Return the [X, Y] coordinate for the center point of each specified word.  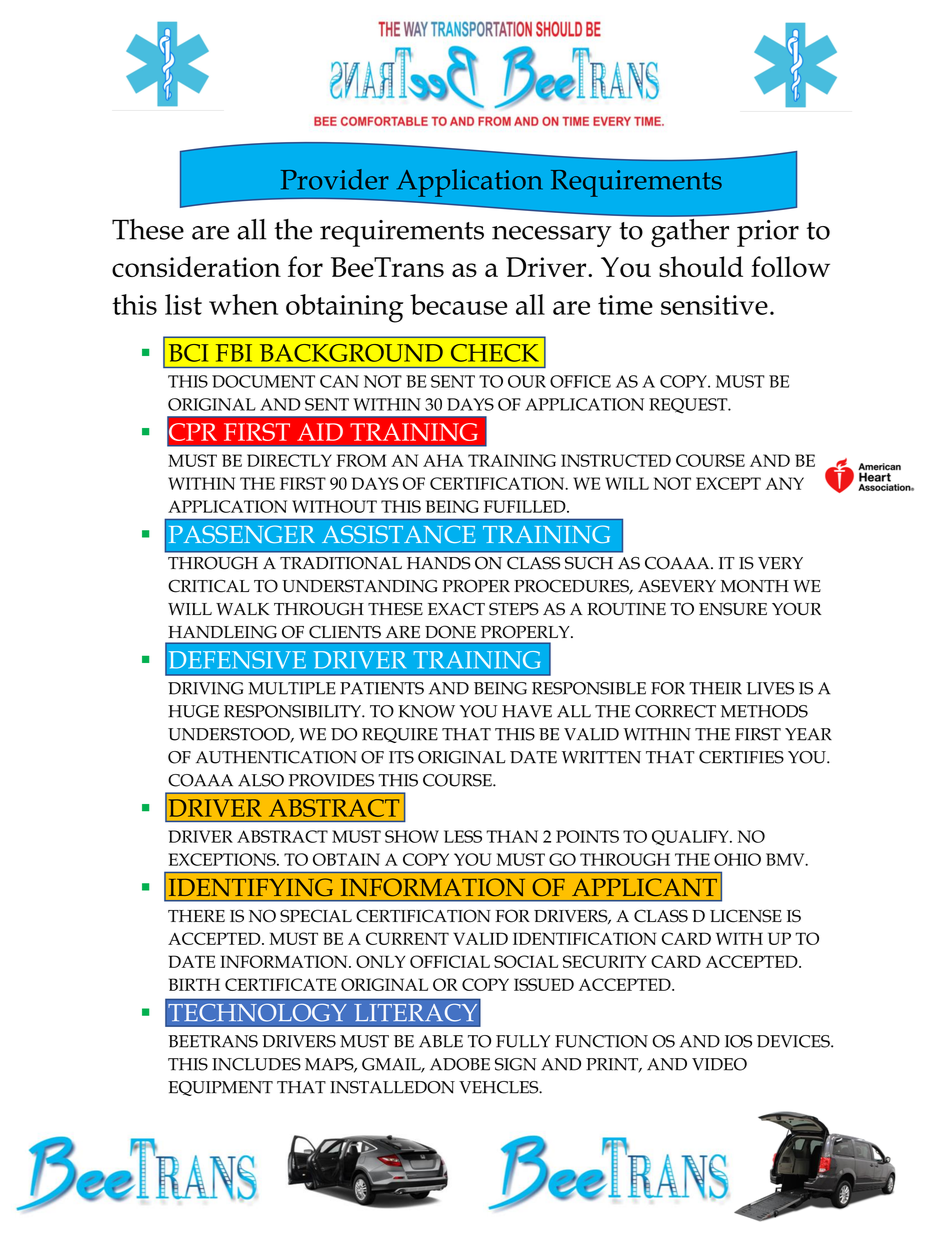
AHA [443, 460]
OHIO [737, 859]
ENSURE [733, 609]
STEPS [514, 609]
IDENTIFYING [251, 887]
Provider [335, 179]
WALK [243, 609]
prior [768, 233]
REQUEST [689, 406]
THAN [512, 836]
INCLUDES [256, 1064]
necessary [552, 236]
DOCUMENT [263, 381]
